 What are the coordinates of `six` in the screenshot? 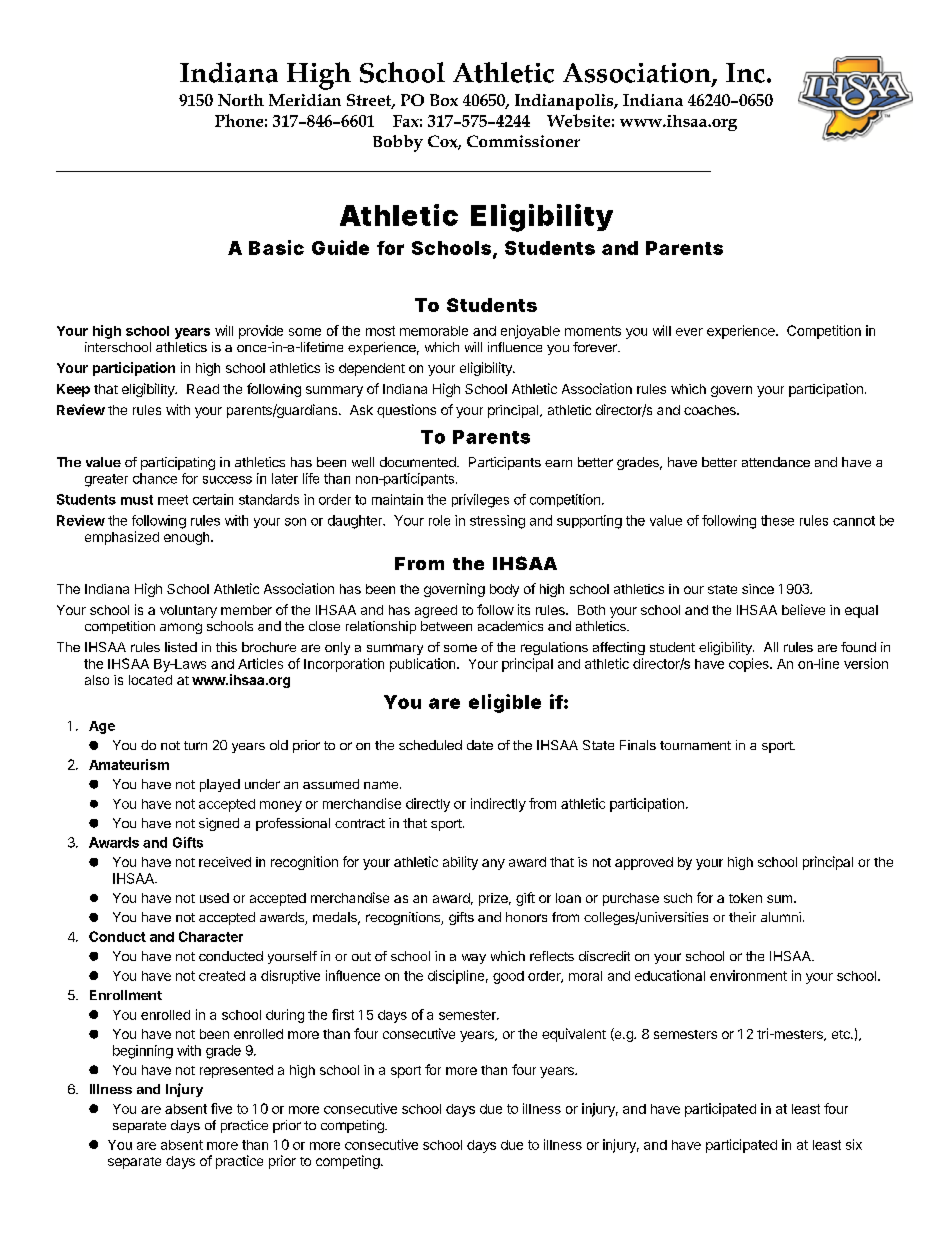 It's located at (854, 1144).
